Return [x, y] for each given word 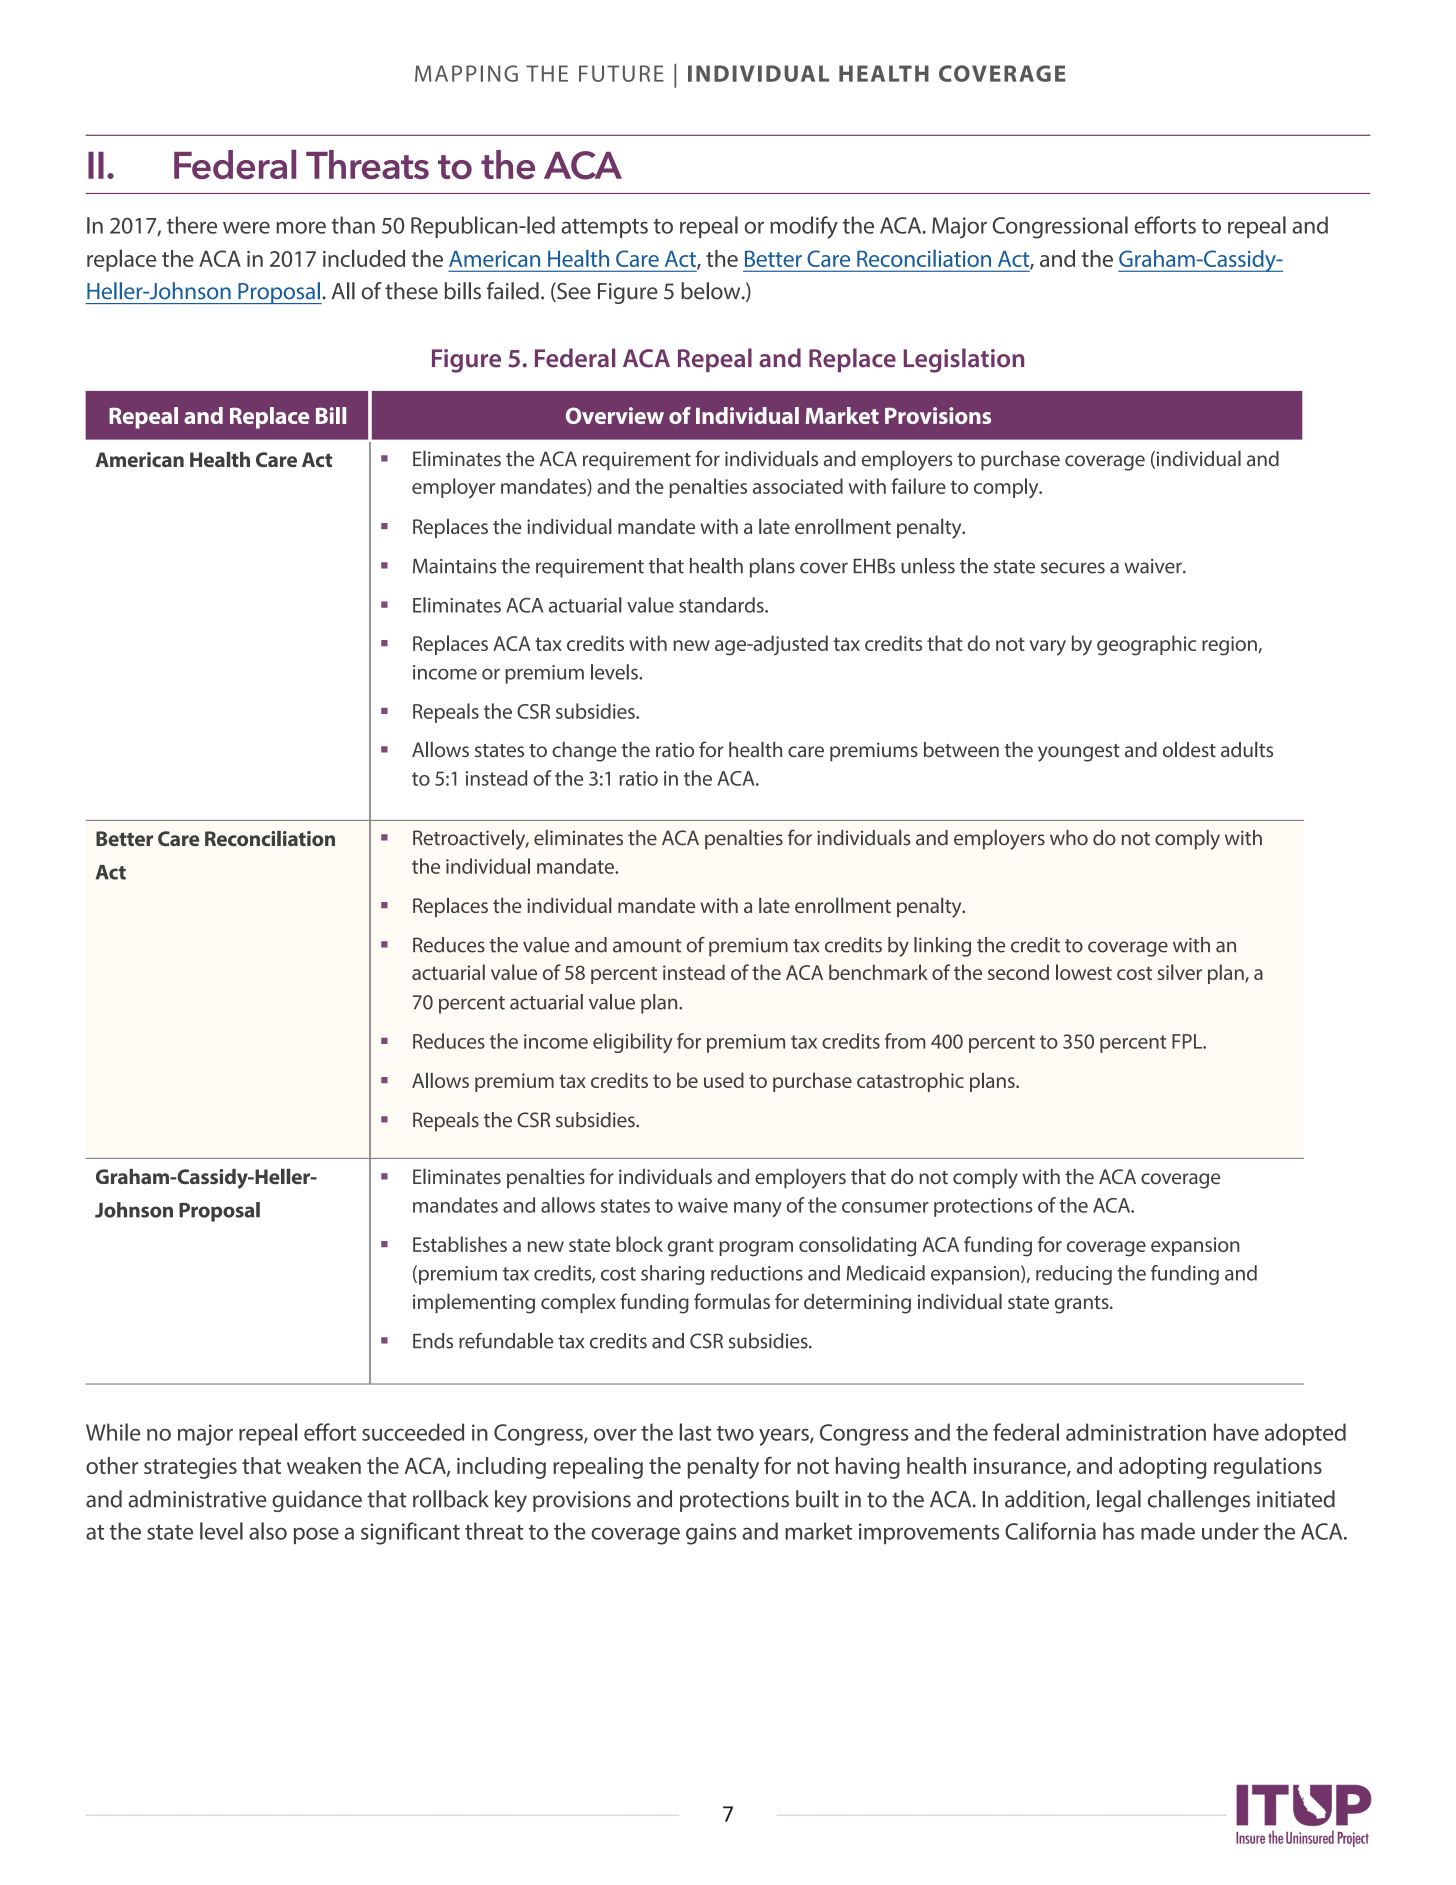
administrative [197, 1499]
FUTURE [621, 73]
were [246, 227]
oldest [1189, 749]
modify [804, 227]
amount [647, 946]
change [584, 752]
